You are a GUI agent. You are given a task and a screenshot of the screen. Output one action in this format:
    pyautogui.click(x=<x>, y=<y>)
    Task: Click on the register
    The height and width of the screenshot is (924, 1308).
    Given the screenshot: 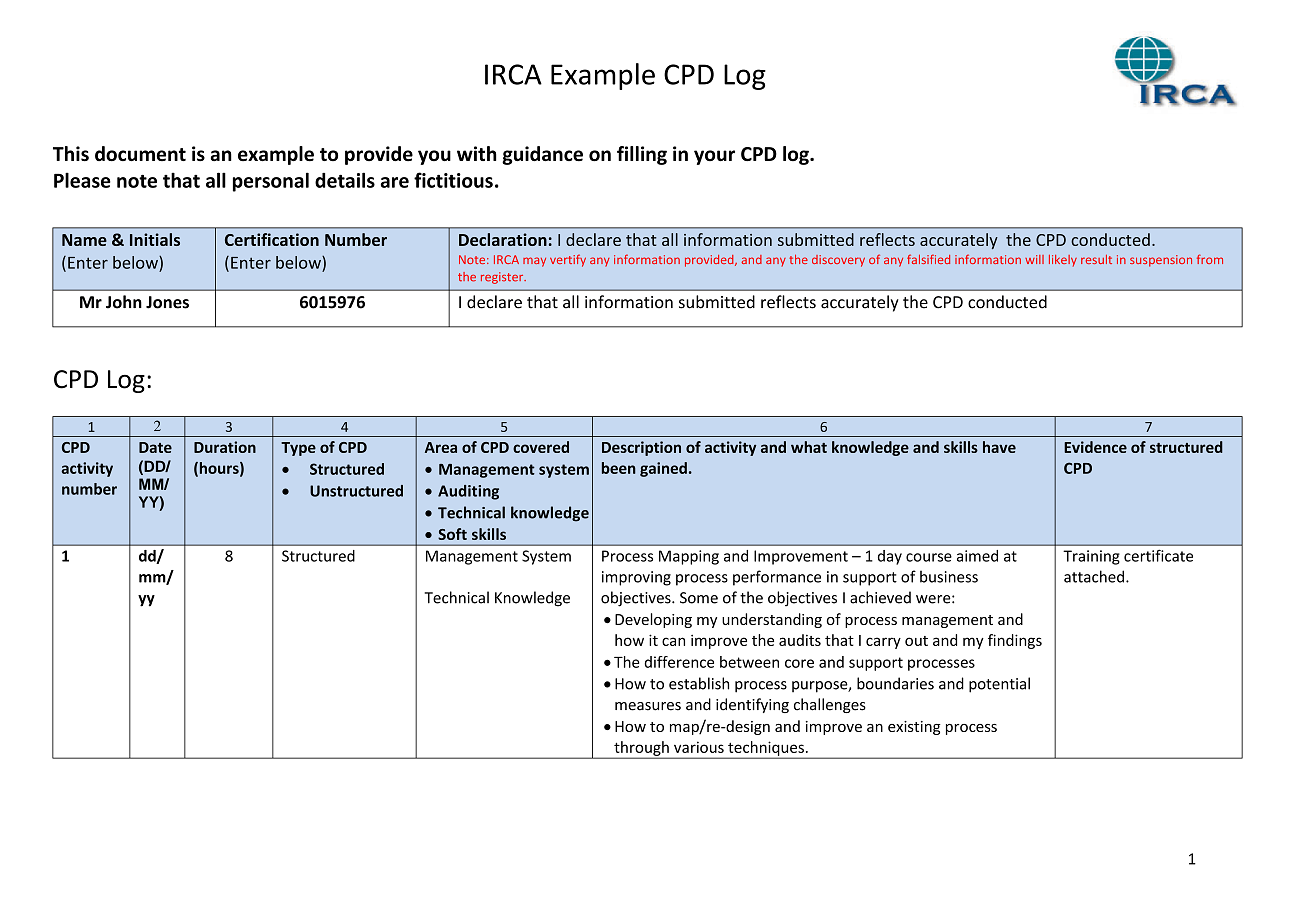 What is the action you would take?
    pyautogui.click(x=503, y=278)
